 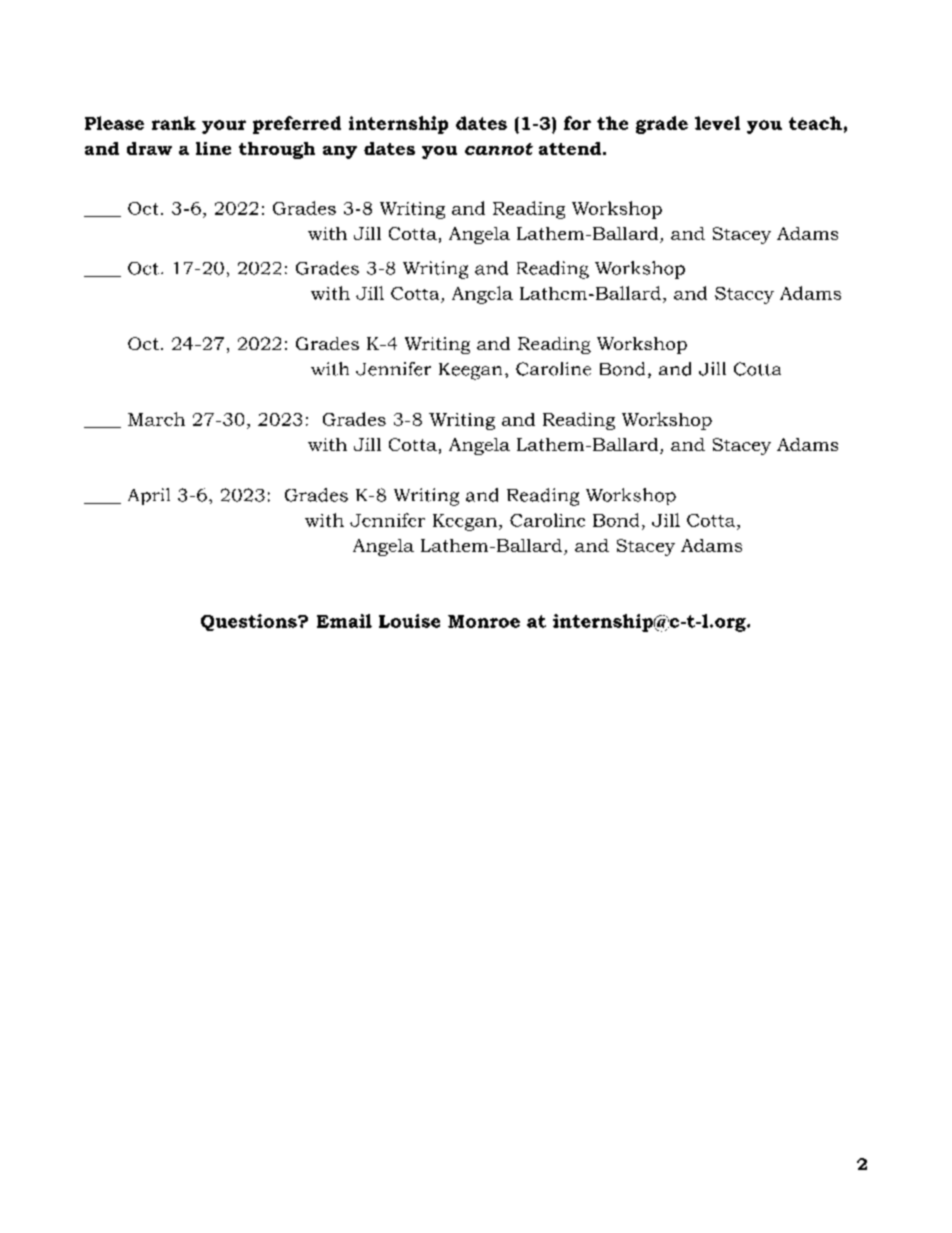 What do you see at coordinates (577, 123) in the screenshot?
I see `for` at bounding box center [577, 123].
